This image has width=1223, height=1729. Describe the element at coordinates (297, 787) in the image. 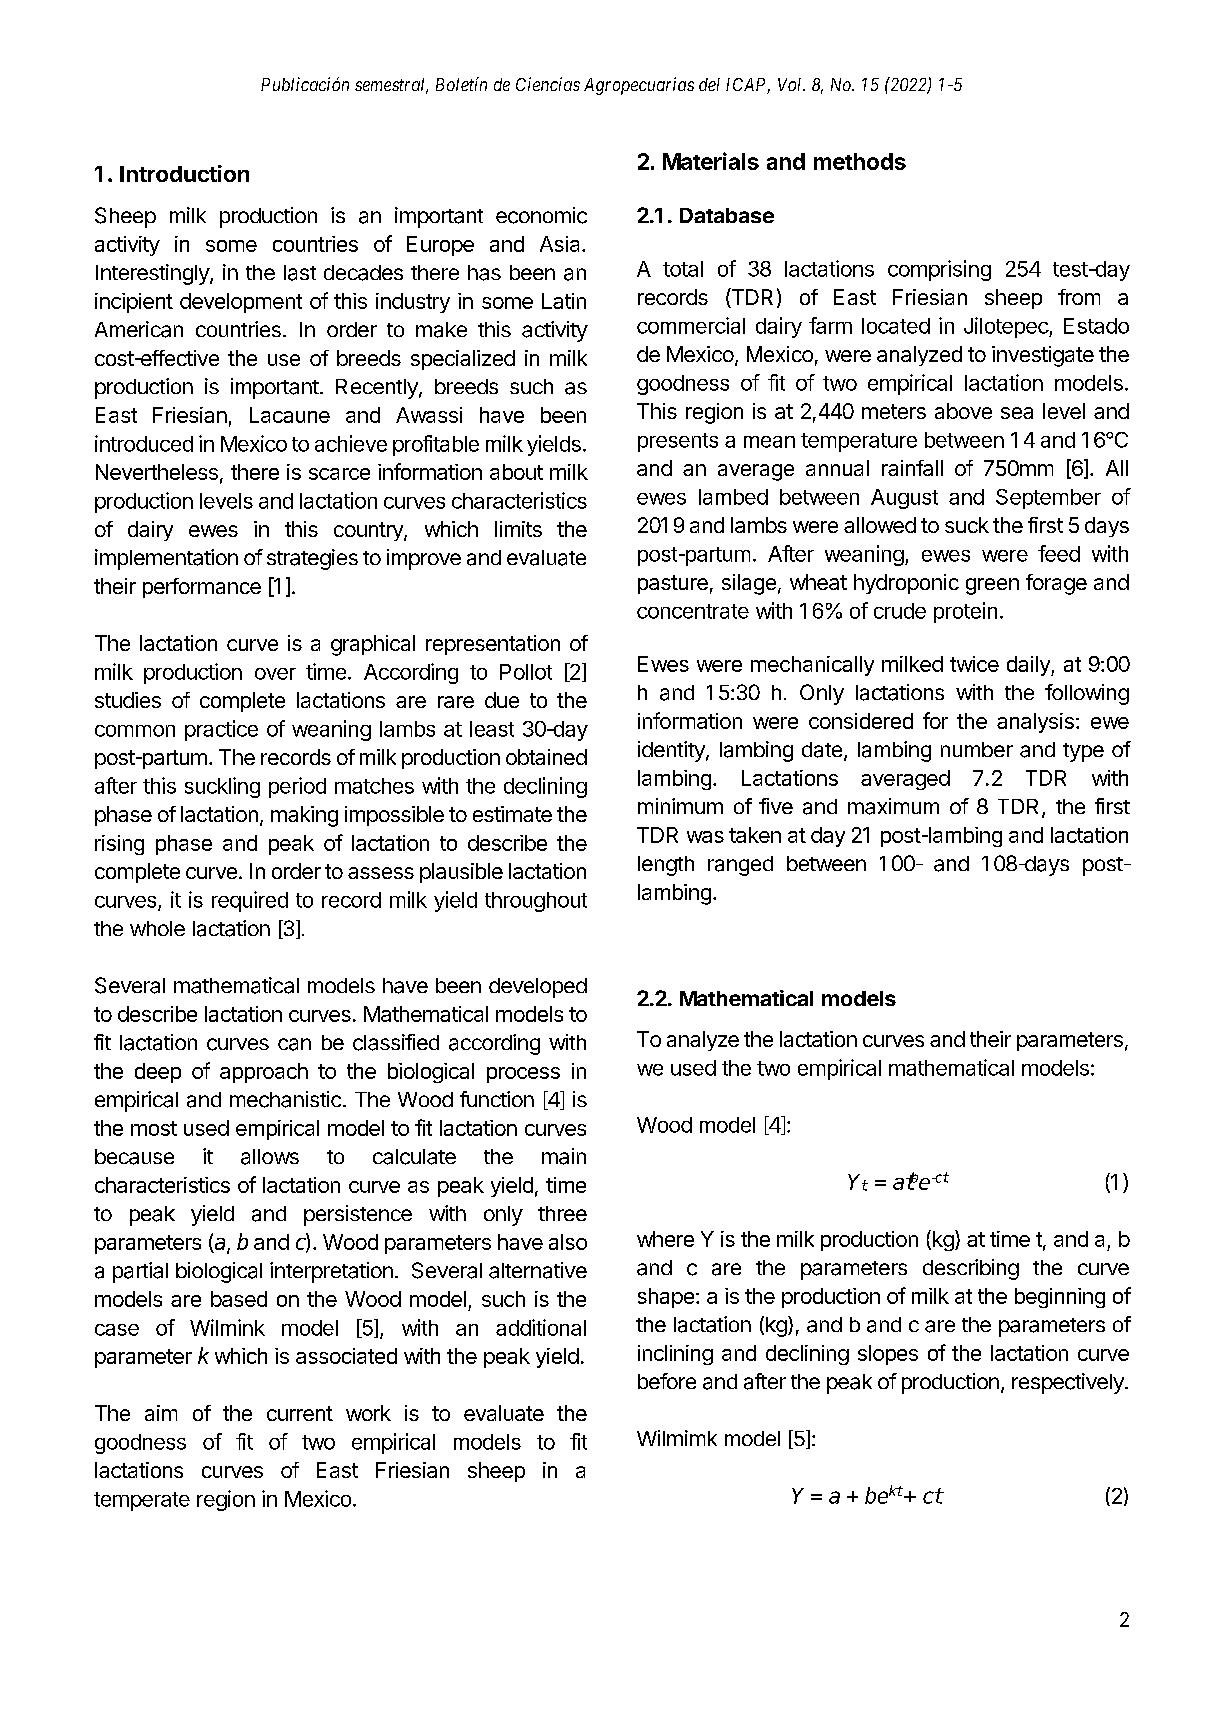

I see `period` at that location.
